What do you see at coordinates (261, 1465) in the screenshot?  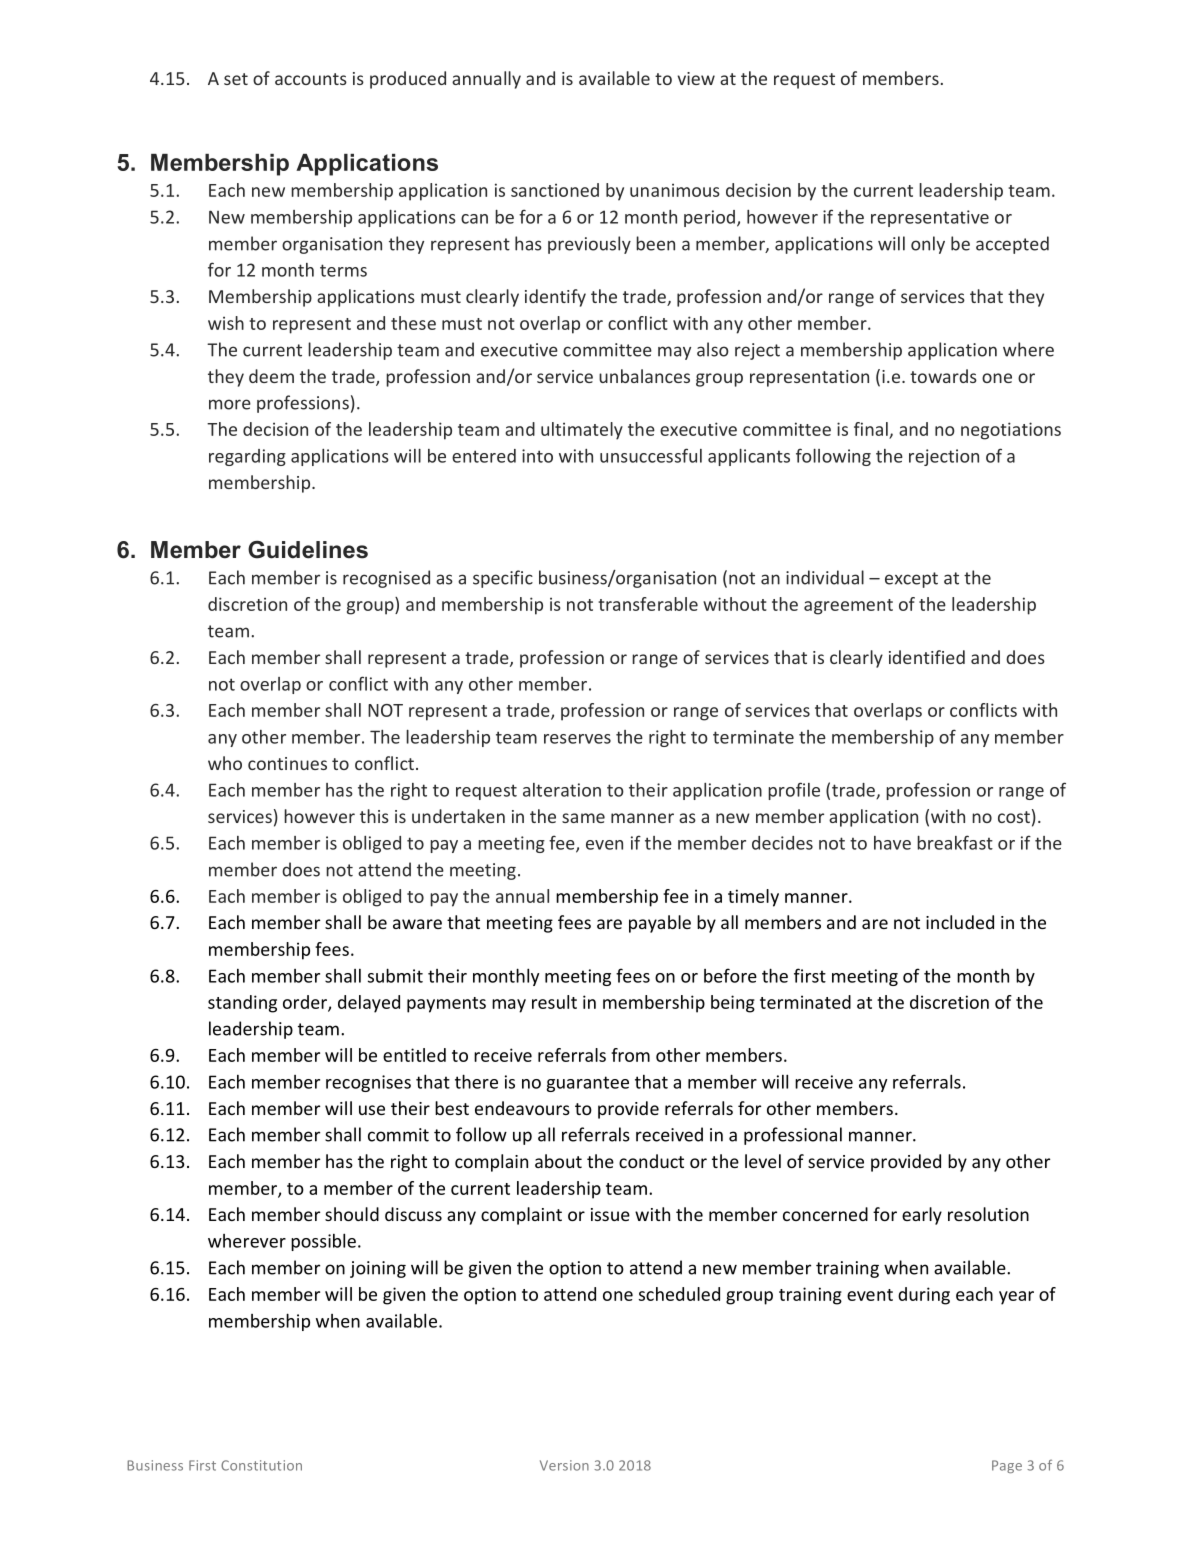 I see `Constitution` at bounding box center [261, 1465].
